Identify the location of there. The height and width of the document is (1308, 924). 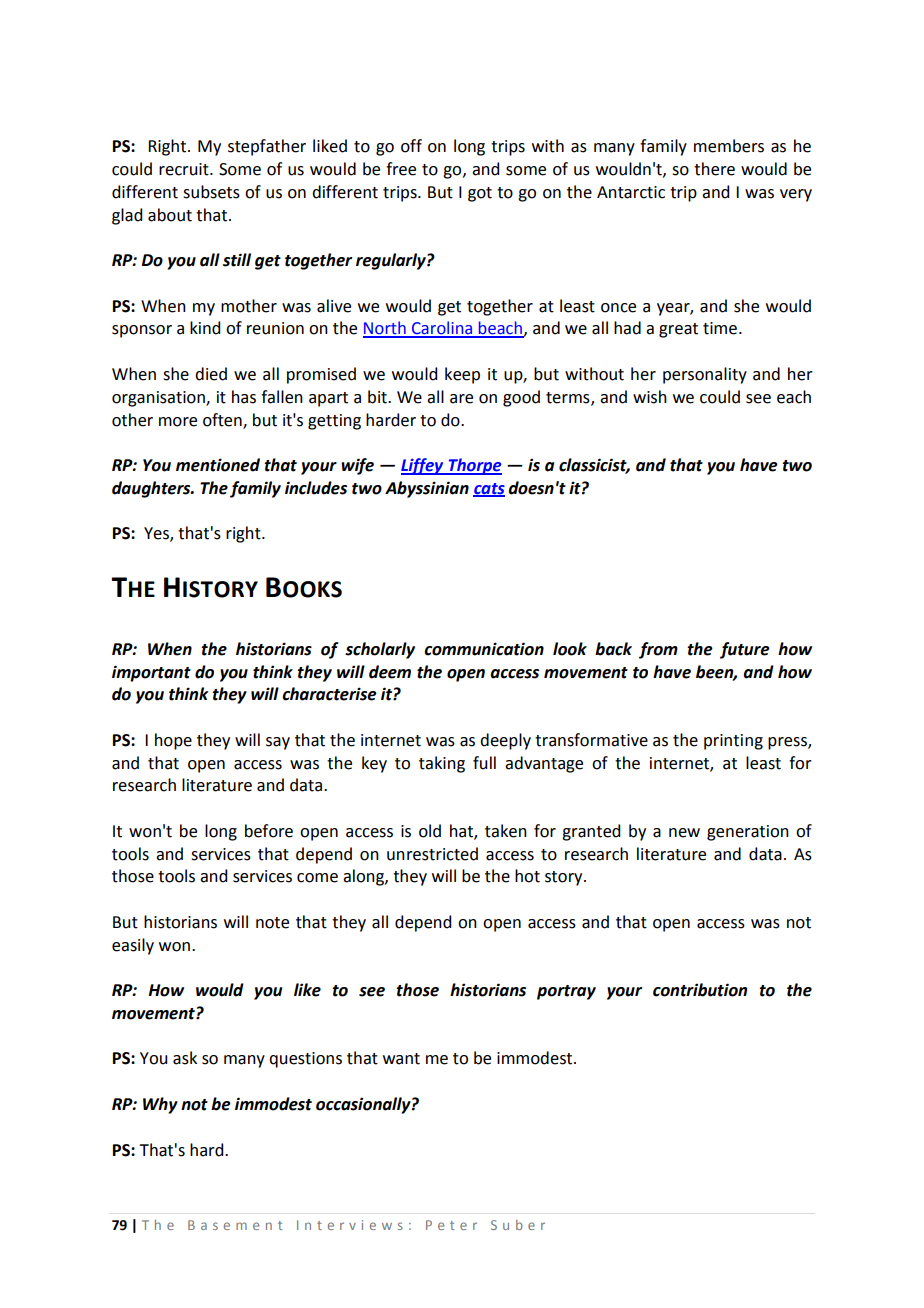
(714, 169).
